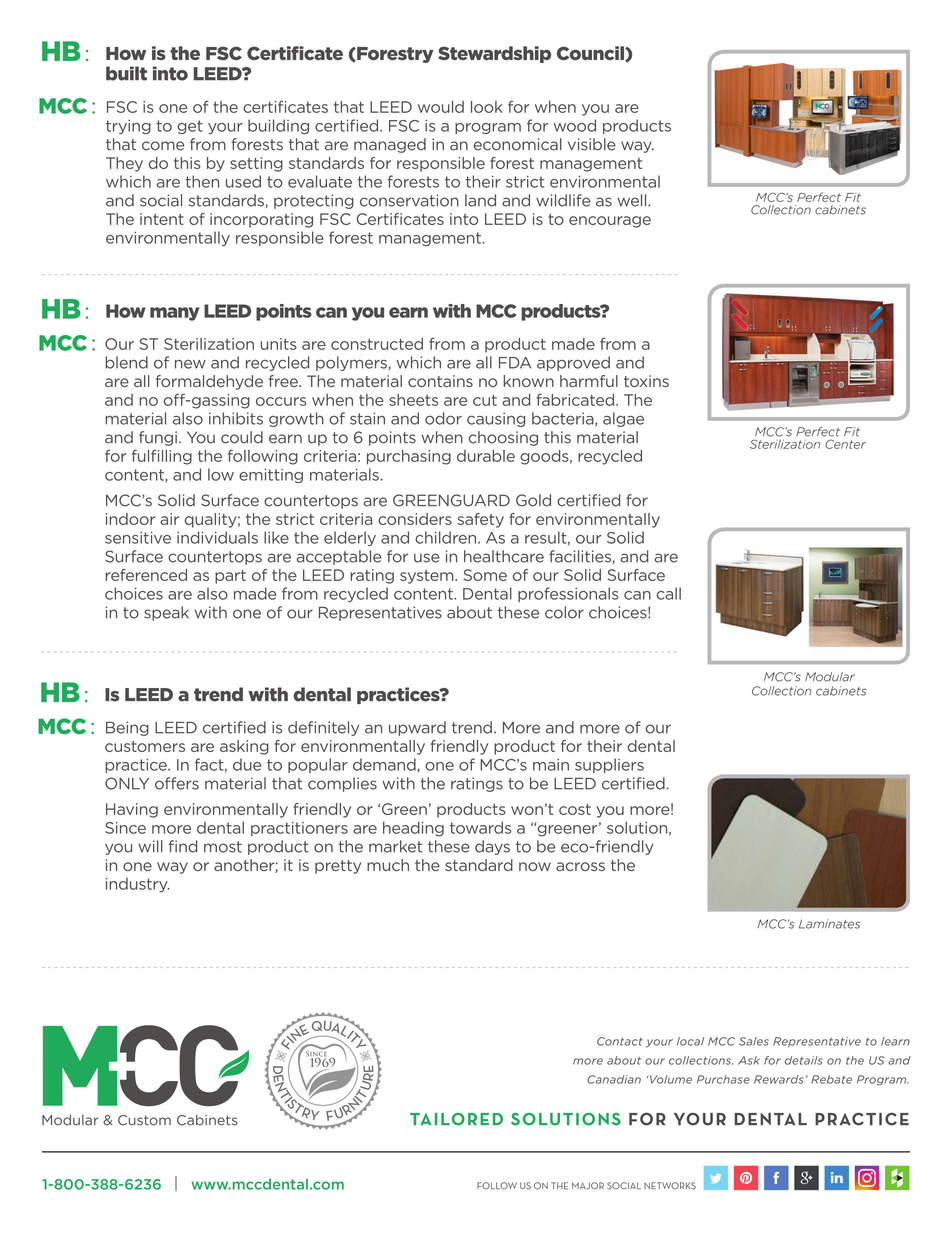  What do you see at coordinates (487, 107) in the page?
I see `look` at bounding box center [487, 107].
